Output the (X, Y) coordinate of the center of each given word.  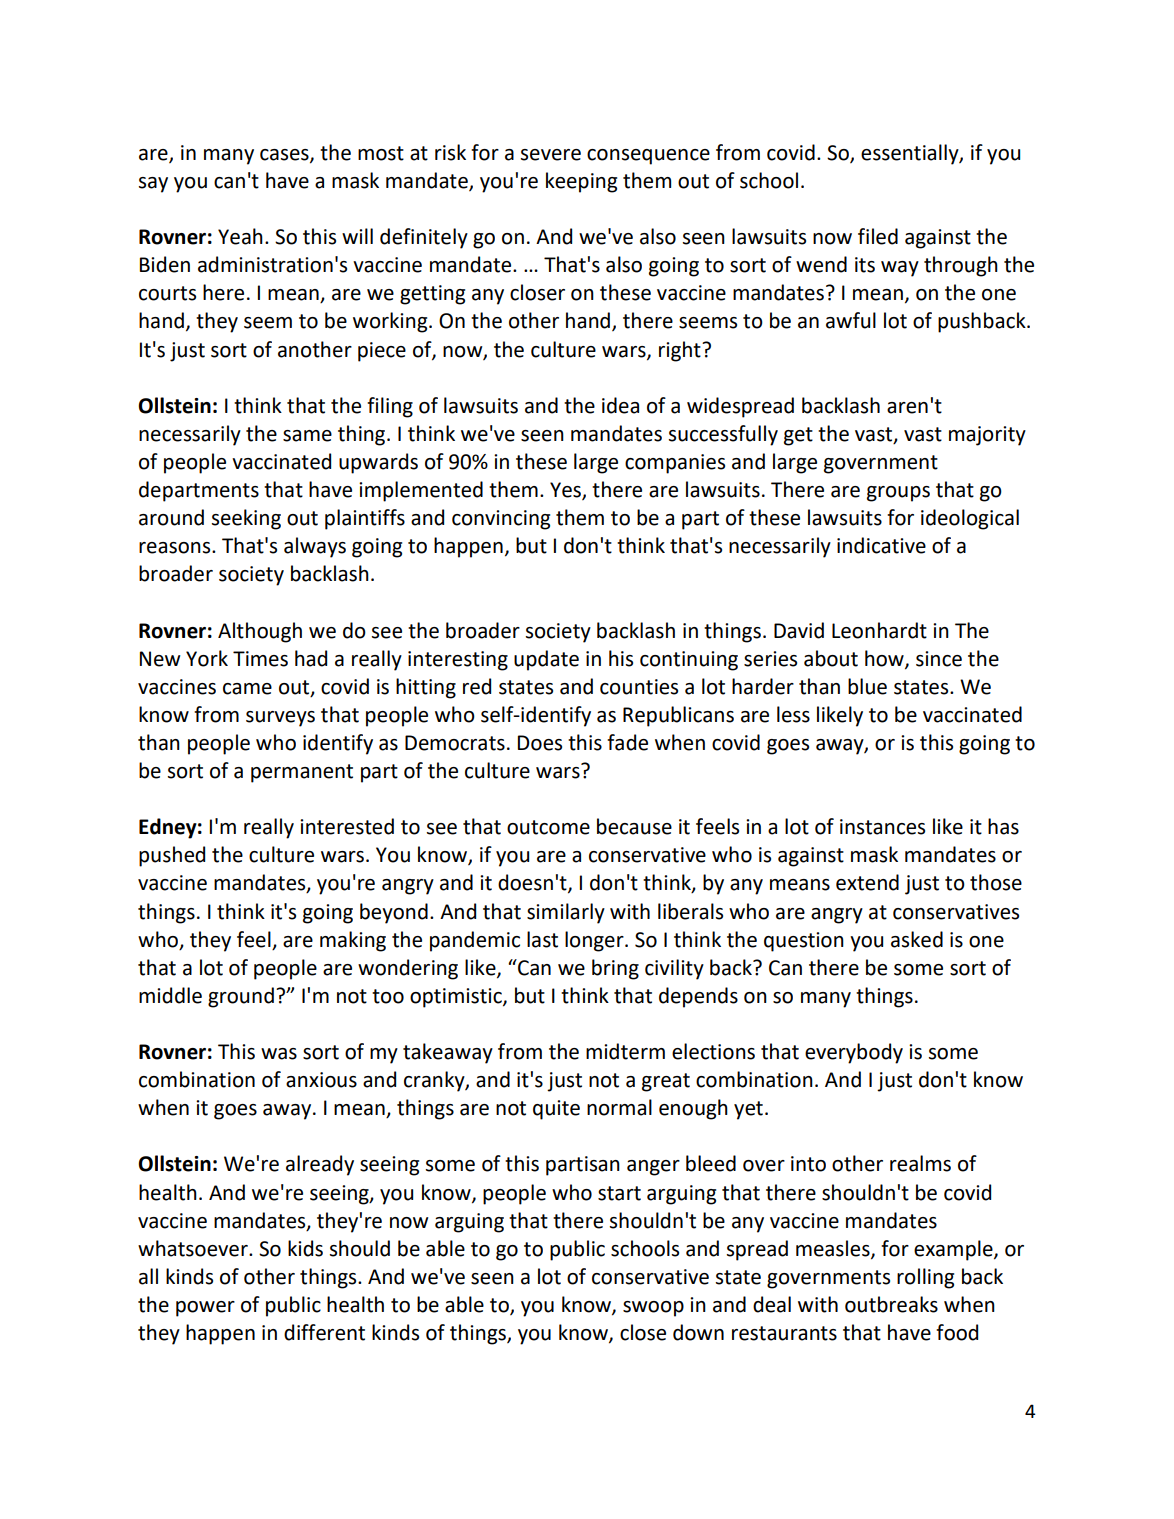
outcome (548, 827)
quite (556, 1110)
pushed (172, 856)
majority (987, 436)
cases (285, 156)
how (885, 659)
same (307, 436)
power (205, 1309)
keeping (581, 182)
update (546, 660)
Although (260, 632)
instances (882, 827)
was (279, 1054)
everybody (854, 1053)
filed (878, 236)
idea (620, 405)
